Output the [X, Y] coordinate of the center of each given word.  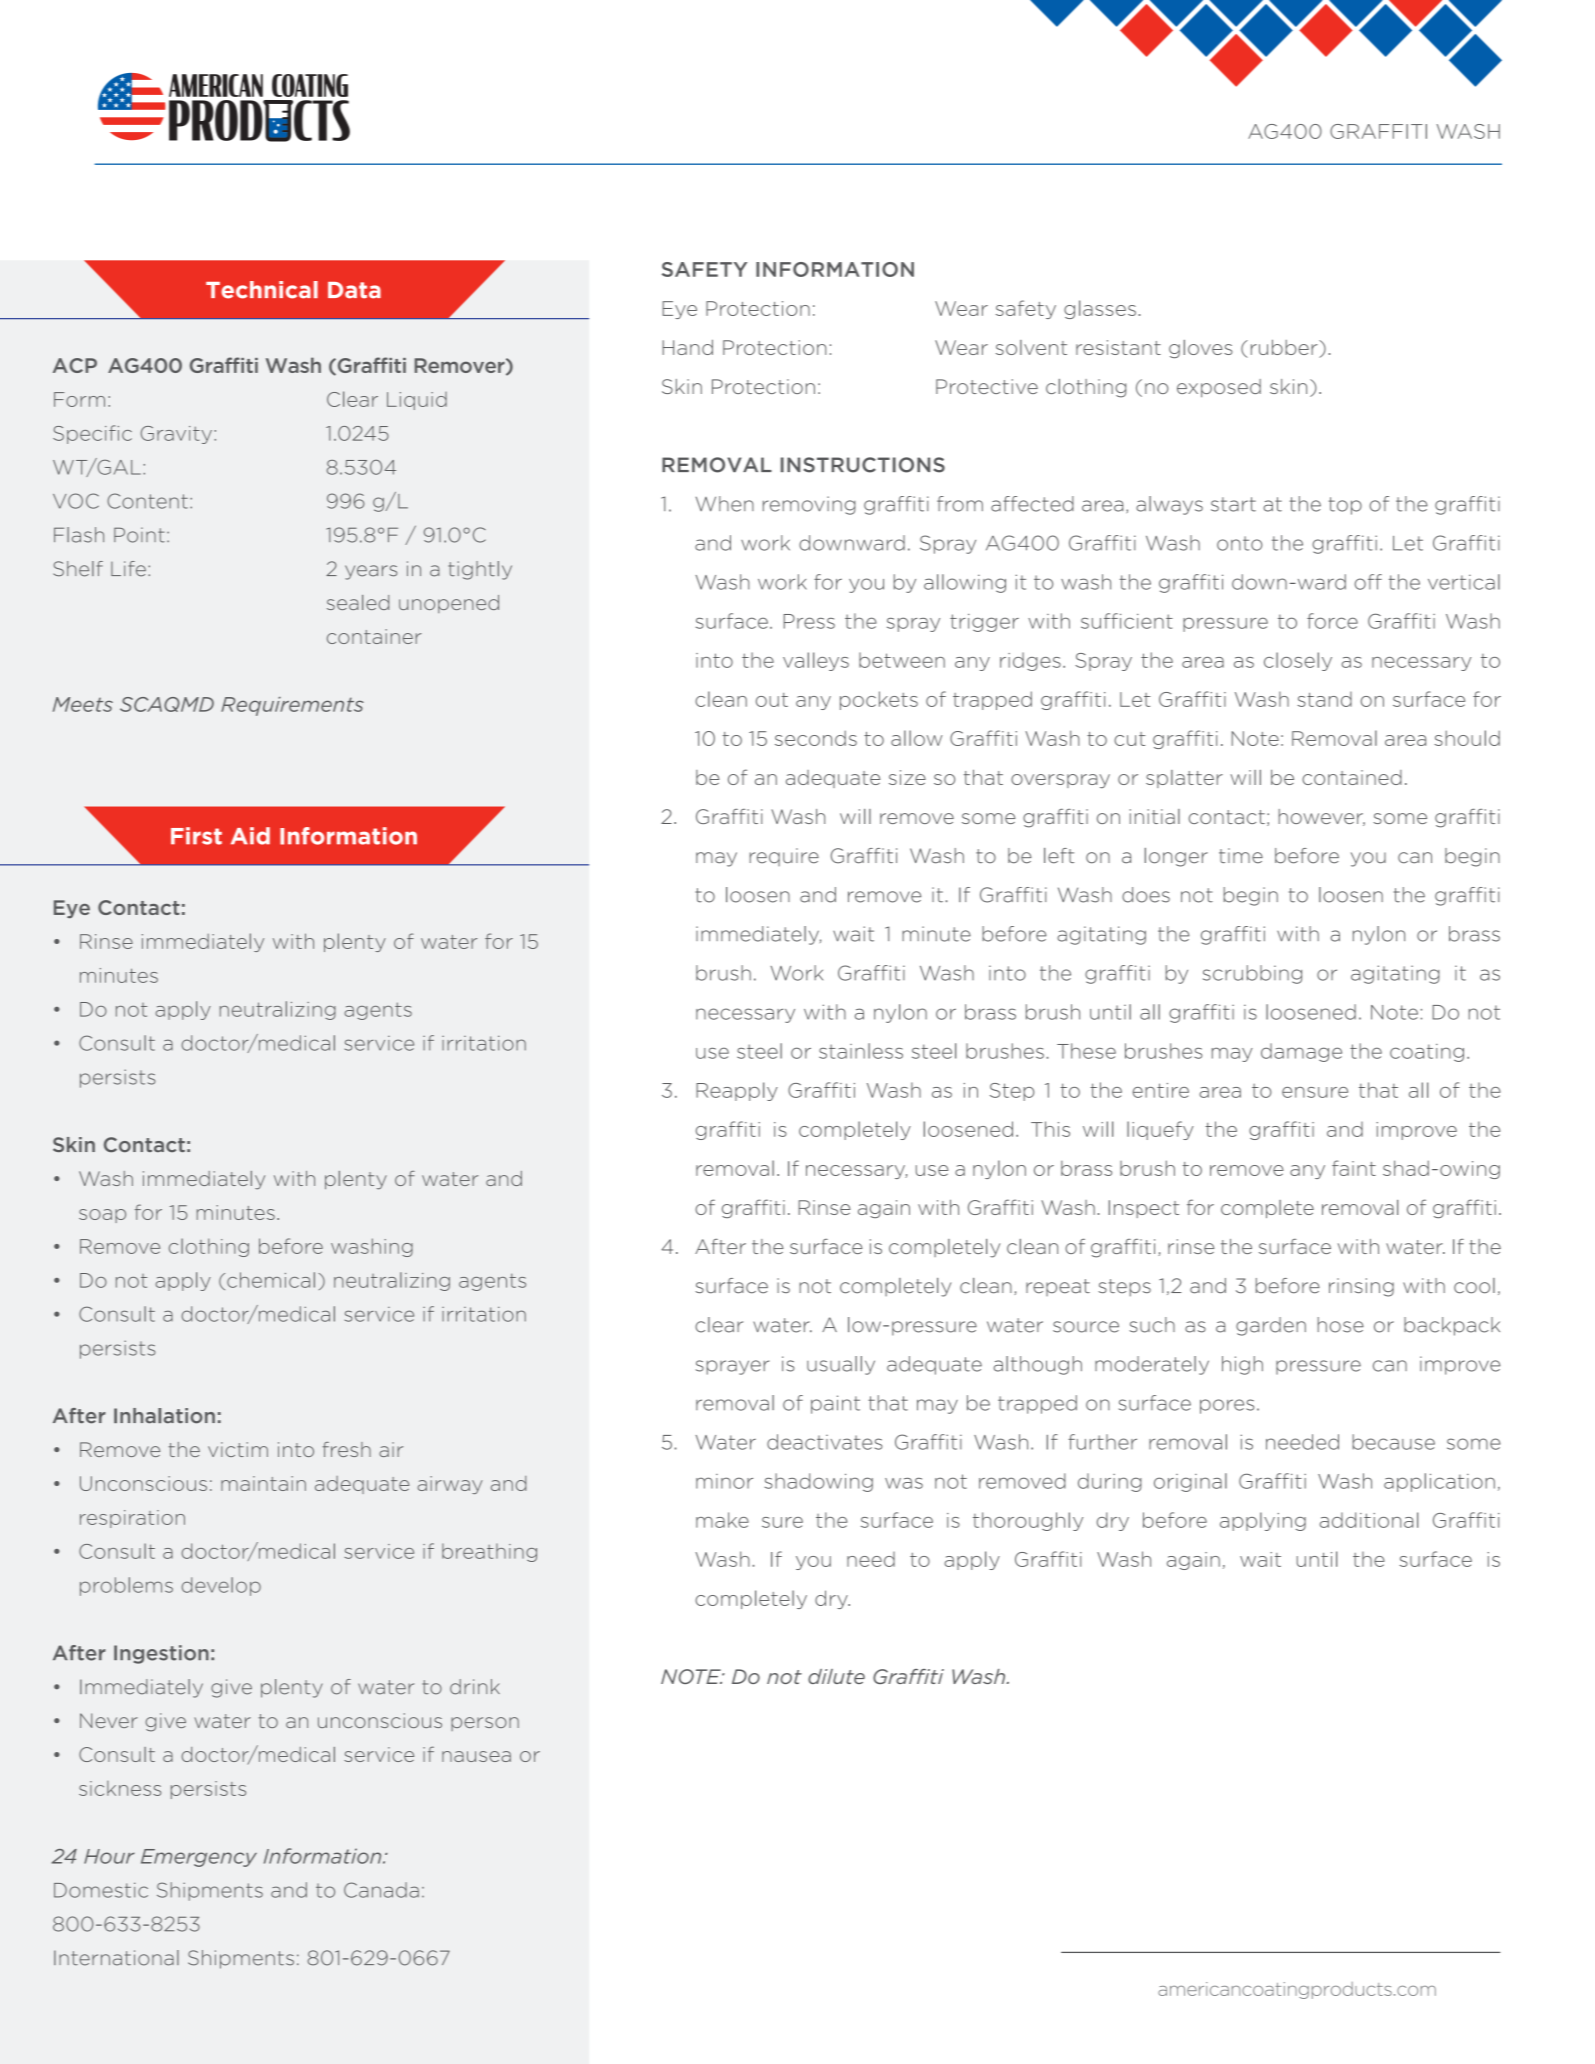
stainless [861, 1051]
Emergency [199, 1858]
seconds [816, 738]
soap [102, 1216]
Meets [83, 704]
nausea [476, 1756]
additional [1369, 1520]
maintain [263, 1483]
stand [1324, 699]
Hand [687, 347]
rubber [1285, 348]
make [722, 1520]
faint [1354, 1168]
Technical [262, 290]
